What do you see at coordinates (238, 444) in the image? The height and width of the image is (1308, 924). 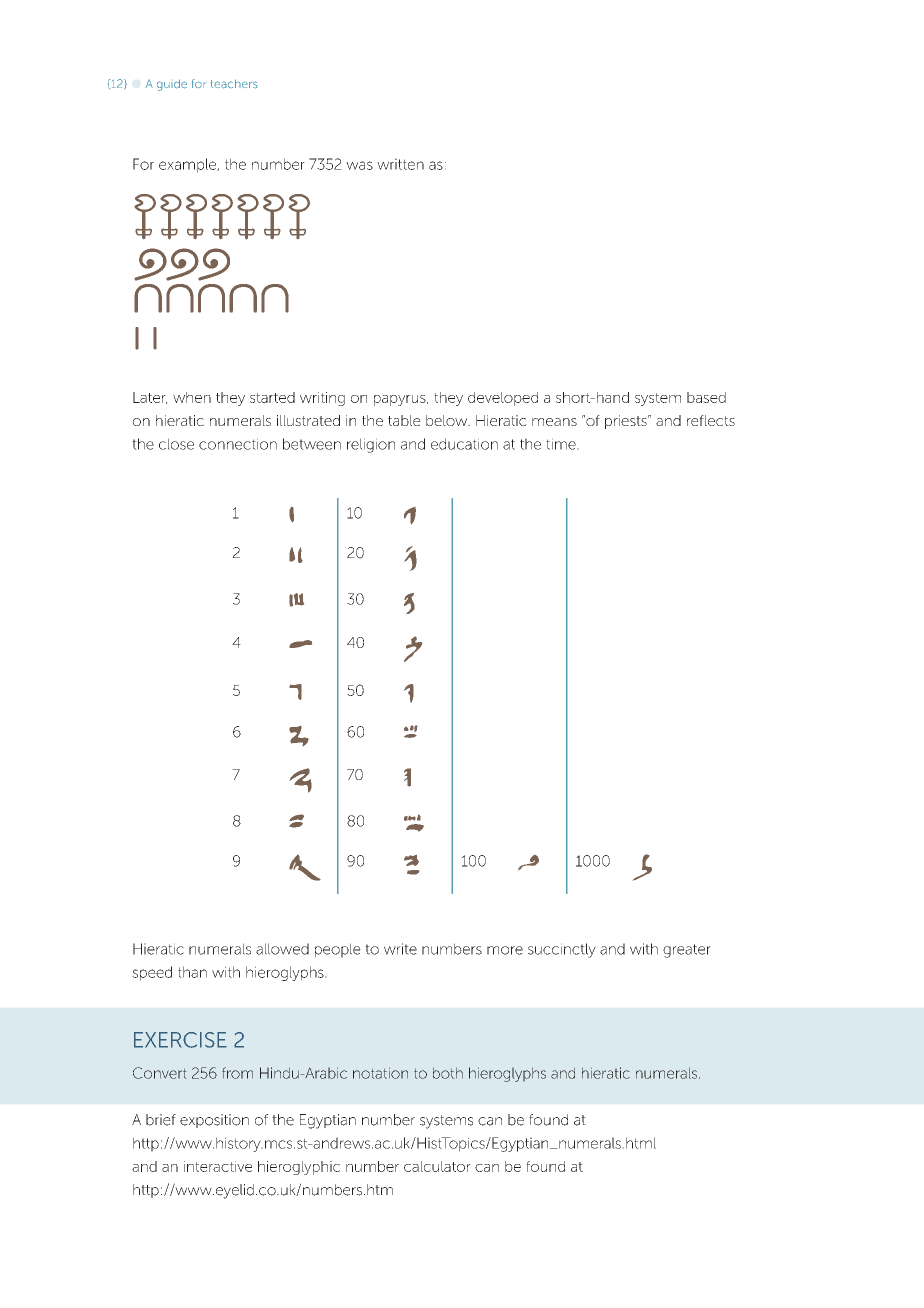 I see `connection` at bounding box center [238, 444].
